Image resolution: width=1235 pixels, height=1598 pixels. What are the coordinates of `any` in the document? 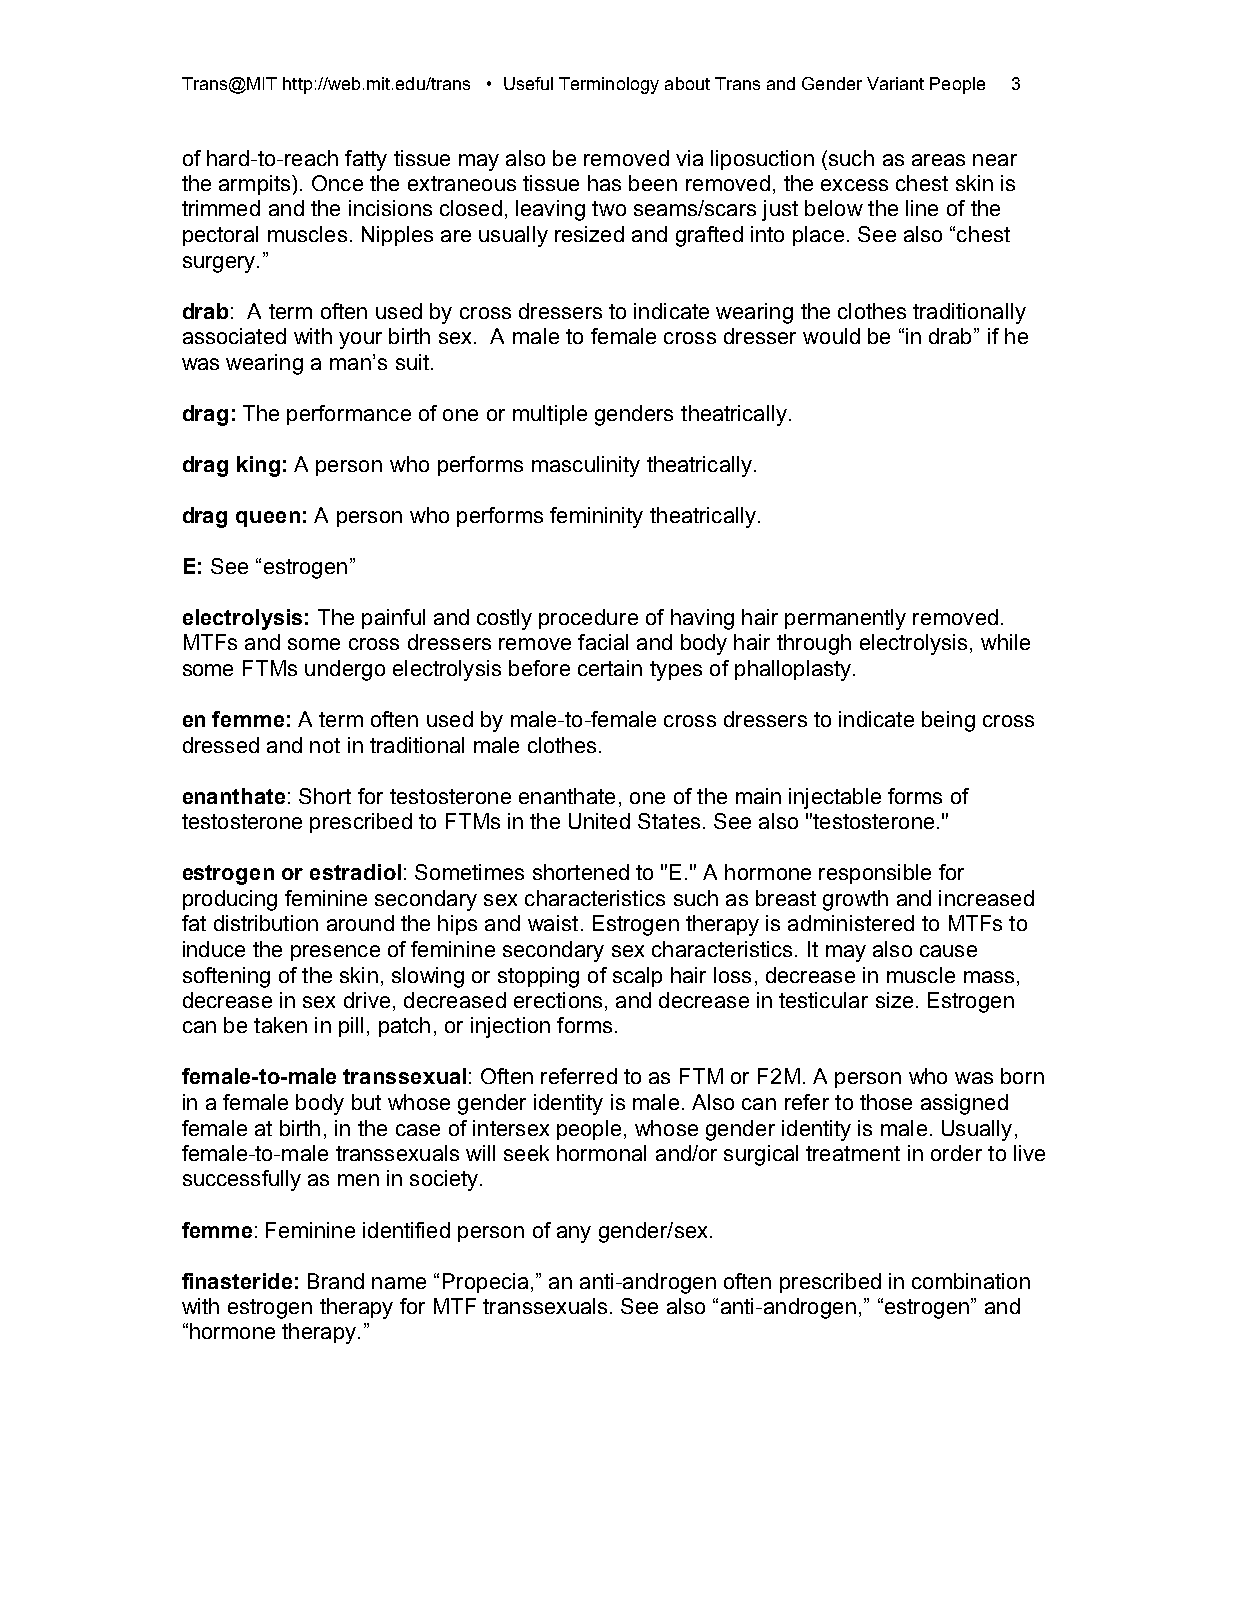 It's located at (574, 1234).
